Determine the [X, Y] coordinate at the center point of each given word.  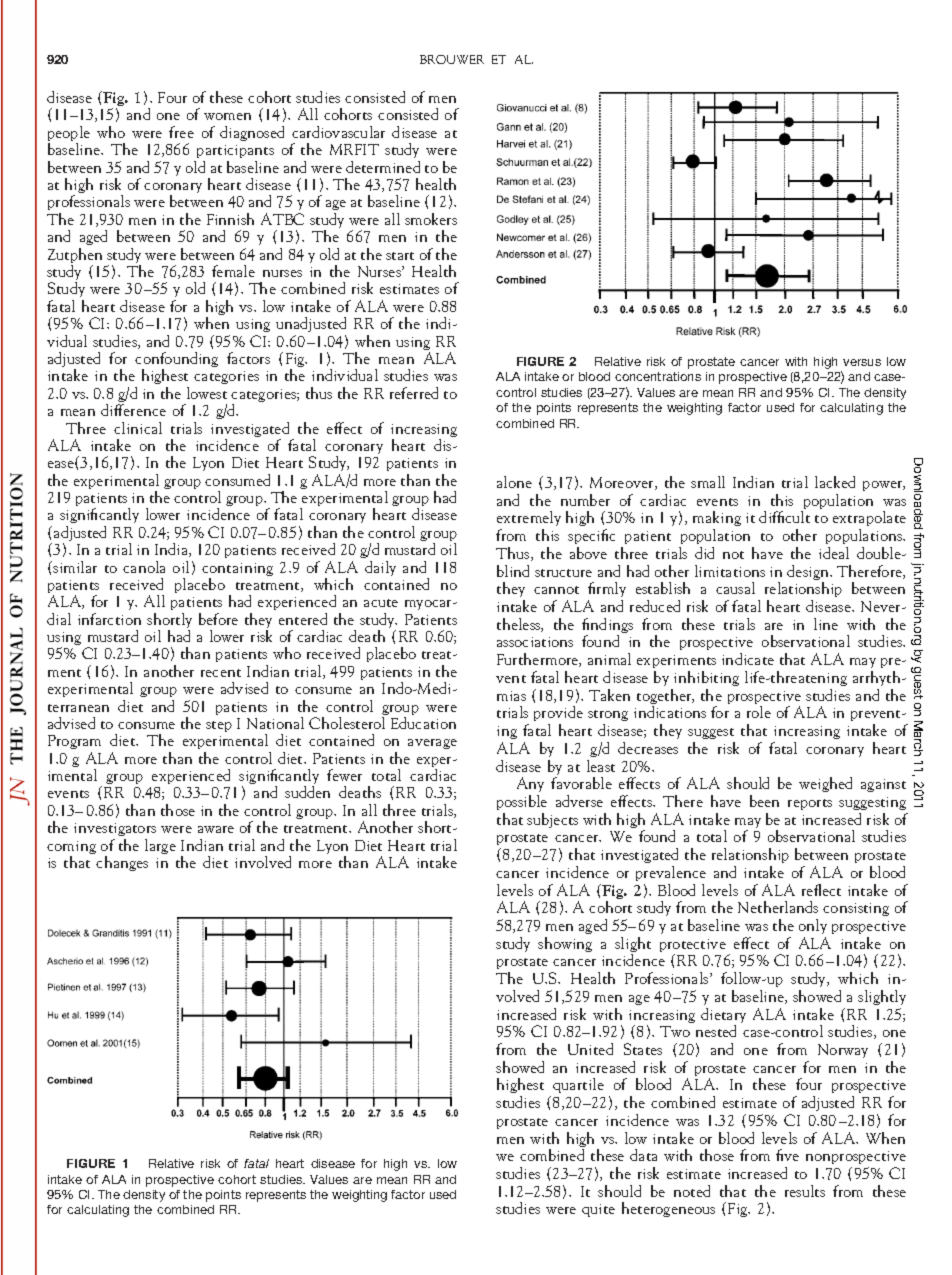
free [181, 132]
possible [522, 802]
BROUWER [452, 59]
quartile [578, 1085]
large [160, 846]
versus [862, 362]
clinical [138, 428]
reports [810, 804]
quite [598, 1210]
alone [514, 482]
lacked [835, 482]
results [805, 1191]
